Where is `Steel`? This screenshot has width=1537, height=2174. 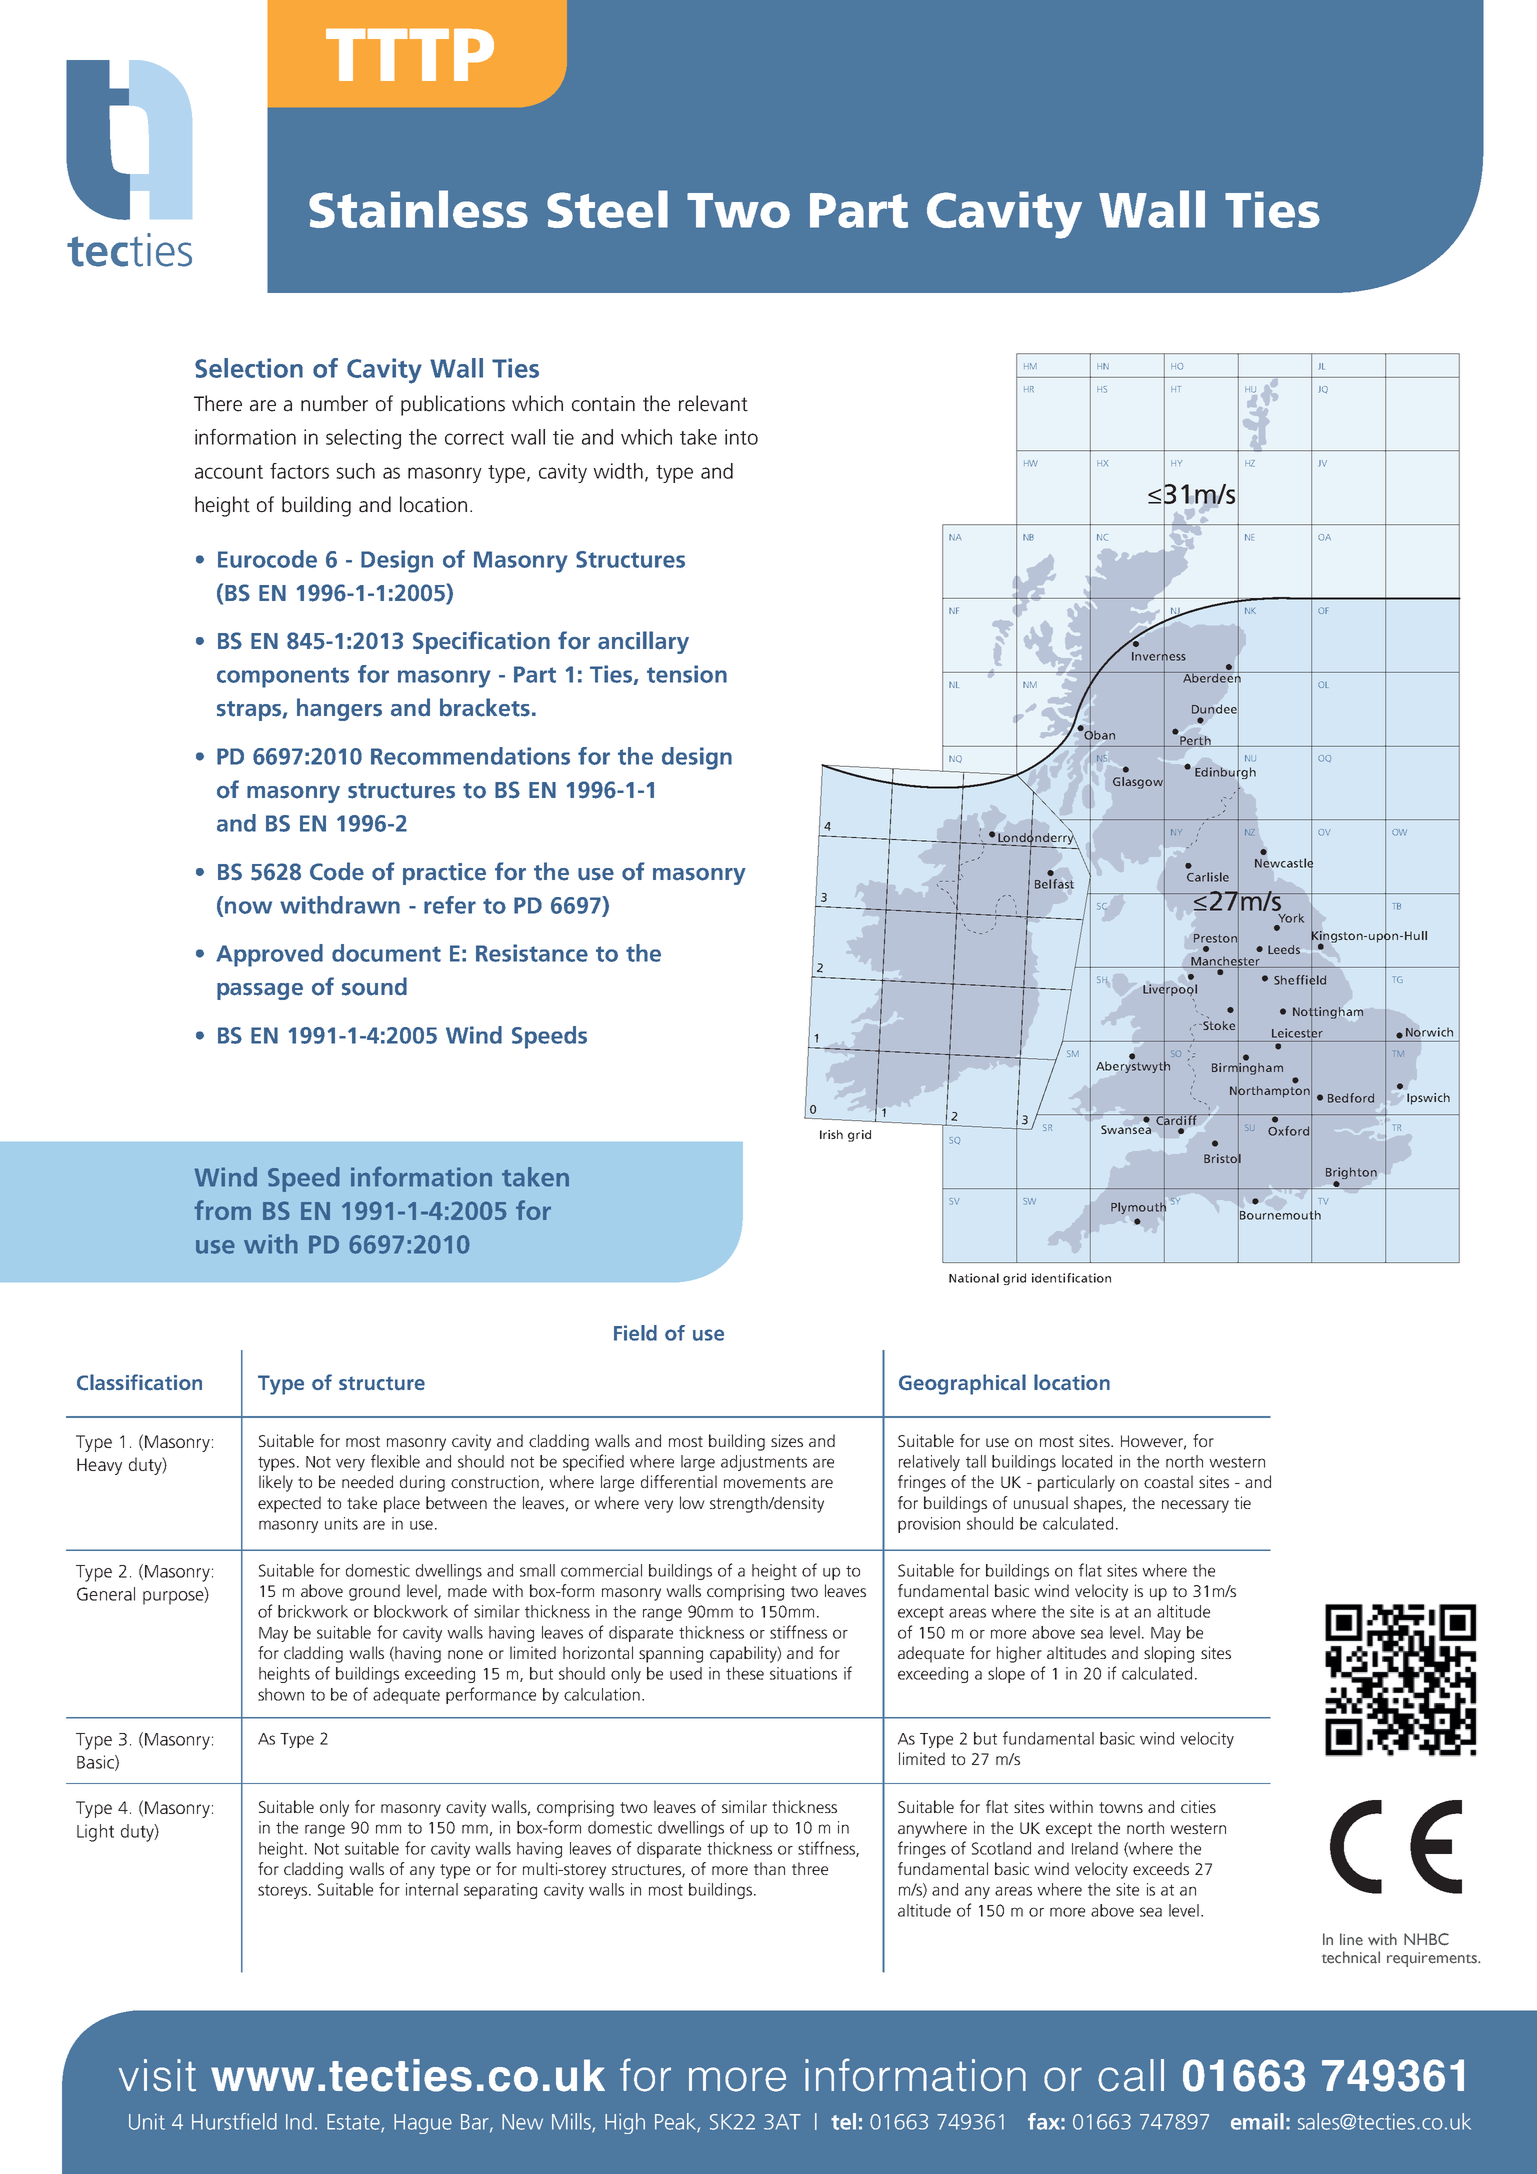
Steel is located at coordinates (607, 209).
